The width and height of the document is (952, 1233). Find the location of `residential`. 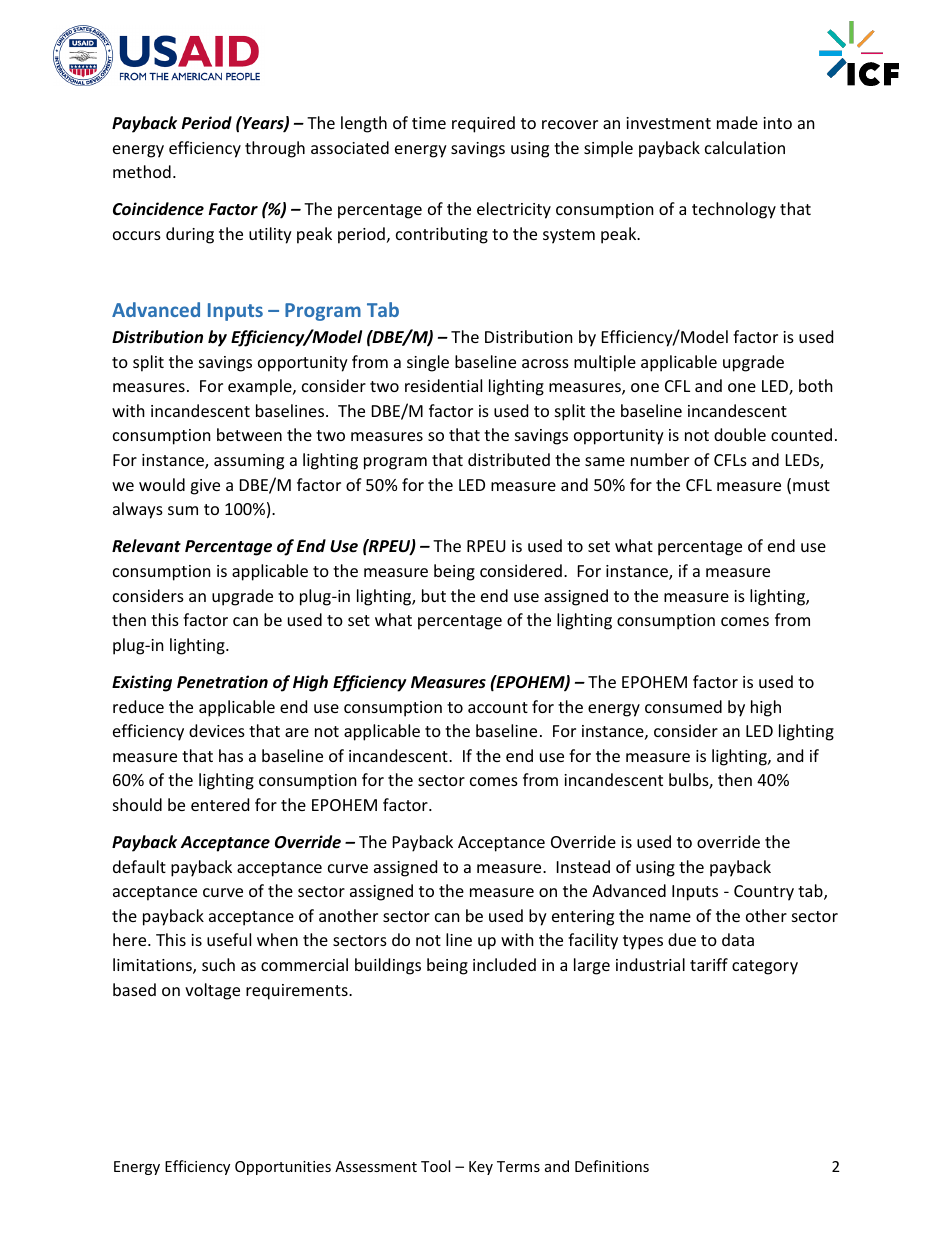

residential is located at coordinates (443, 385).
